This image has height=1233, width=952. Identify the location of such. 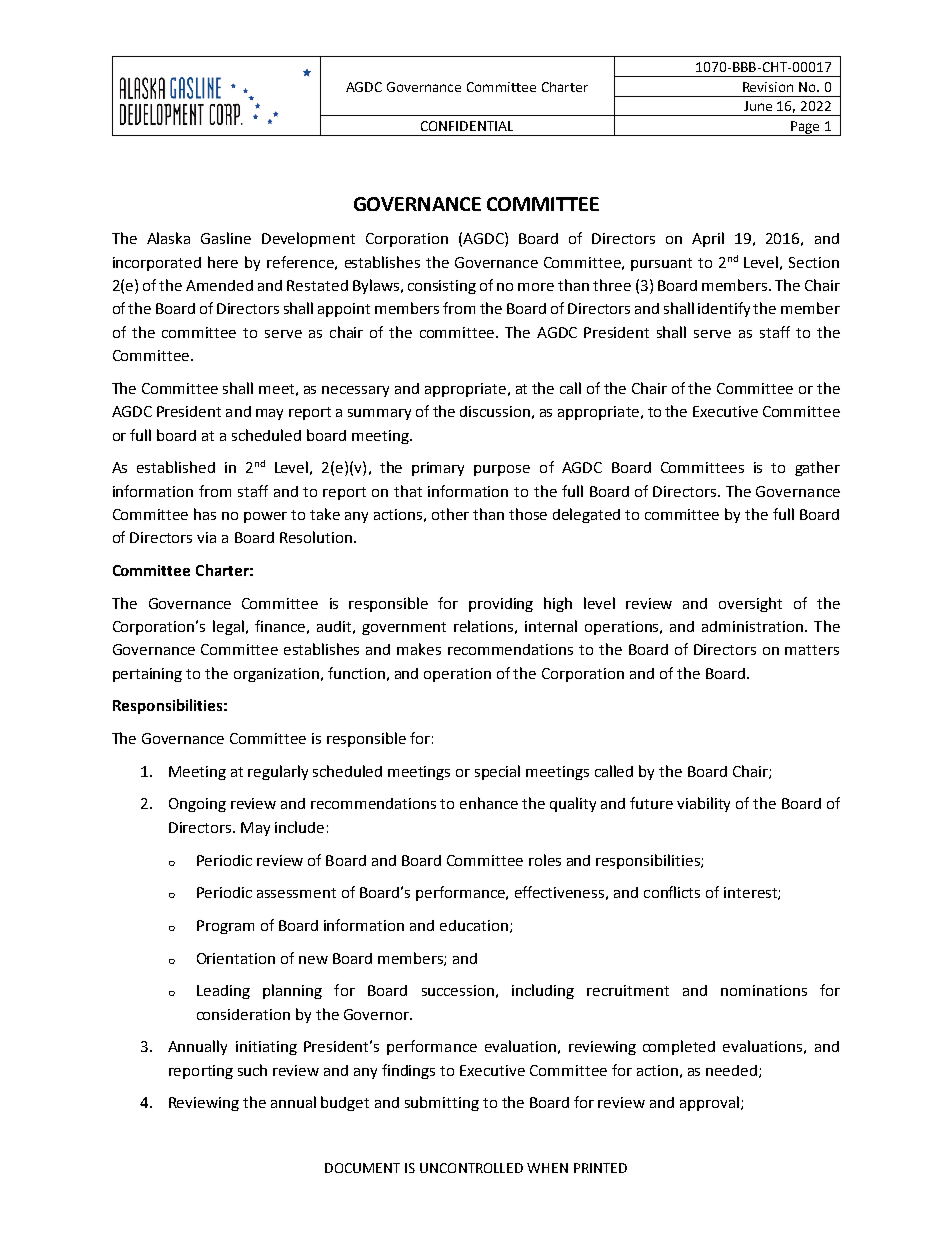
(252, 1070).
